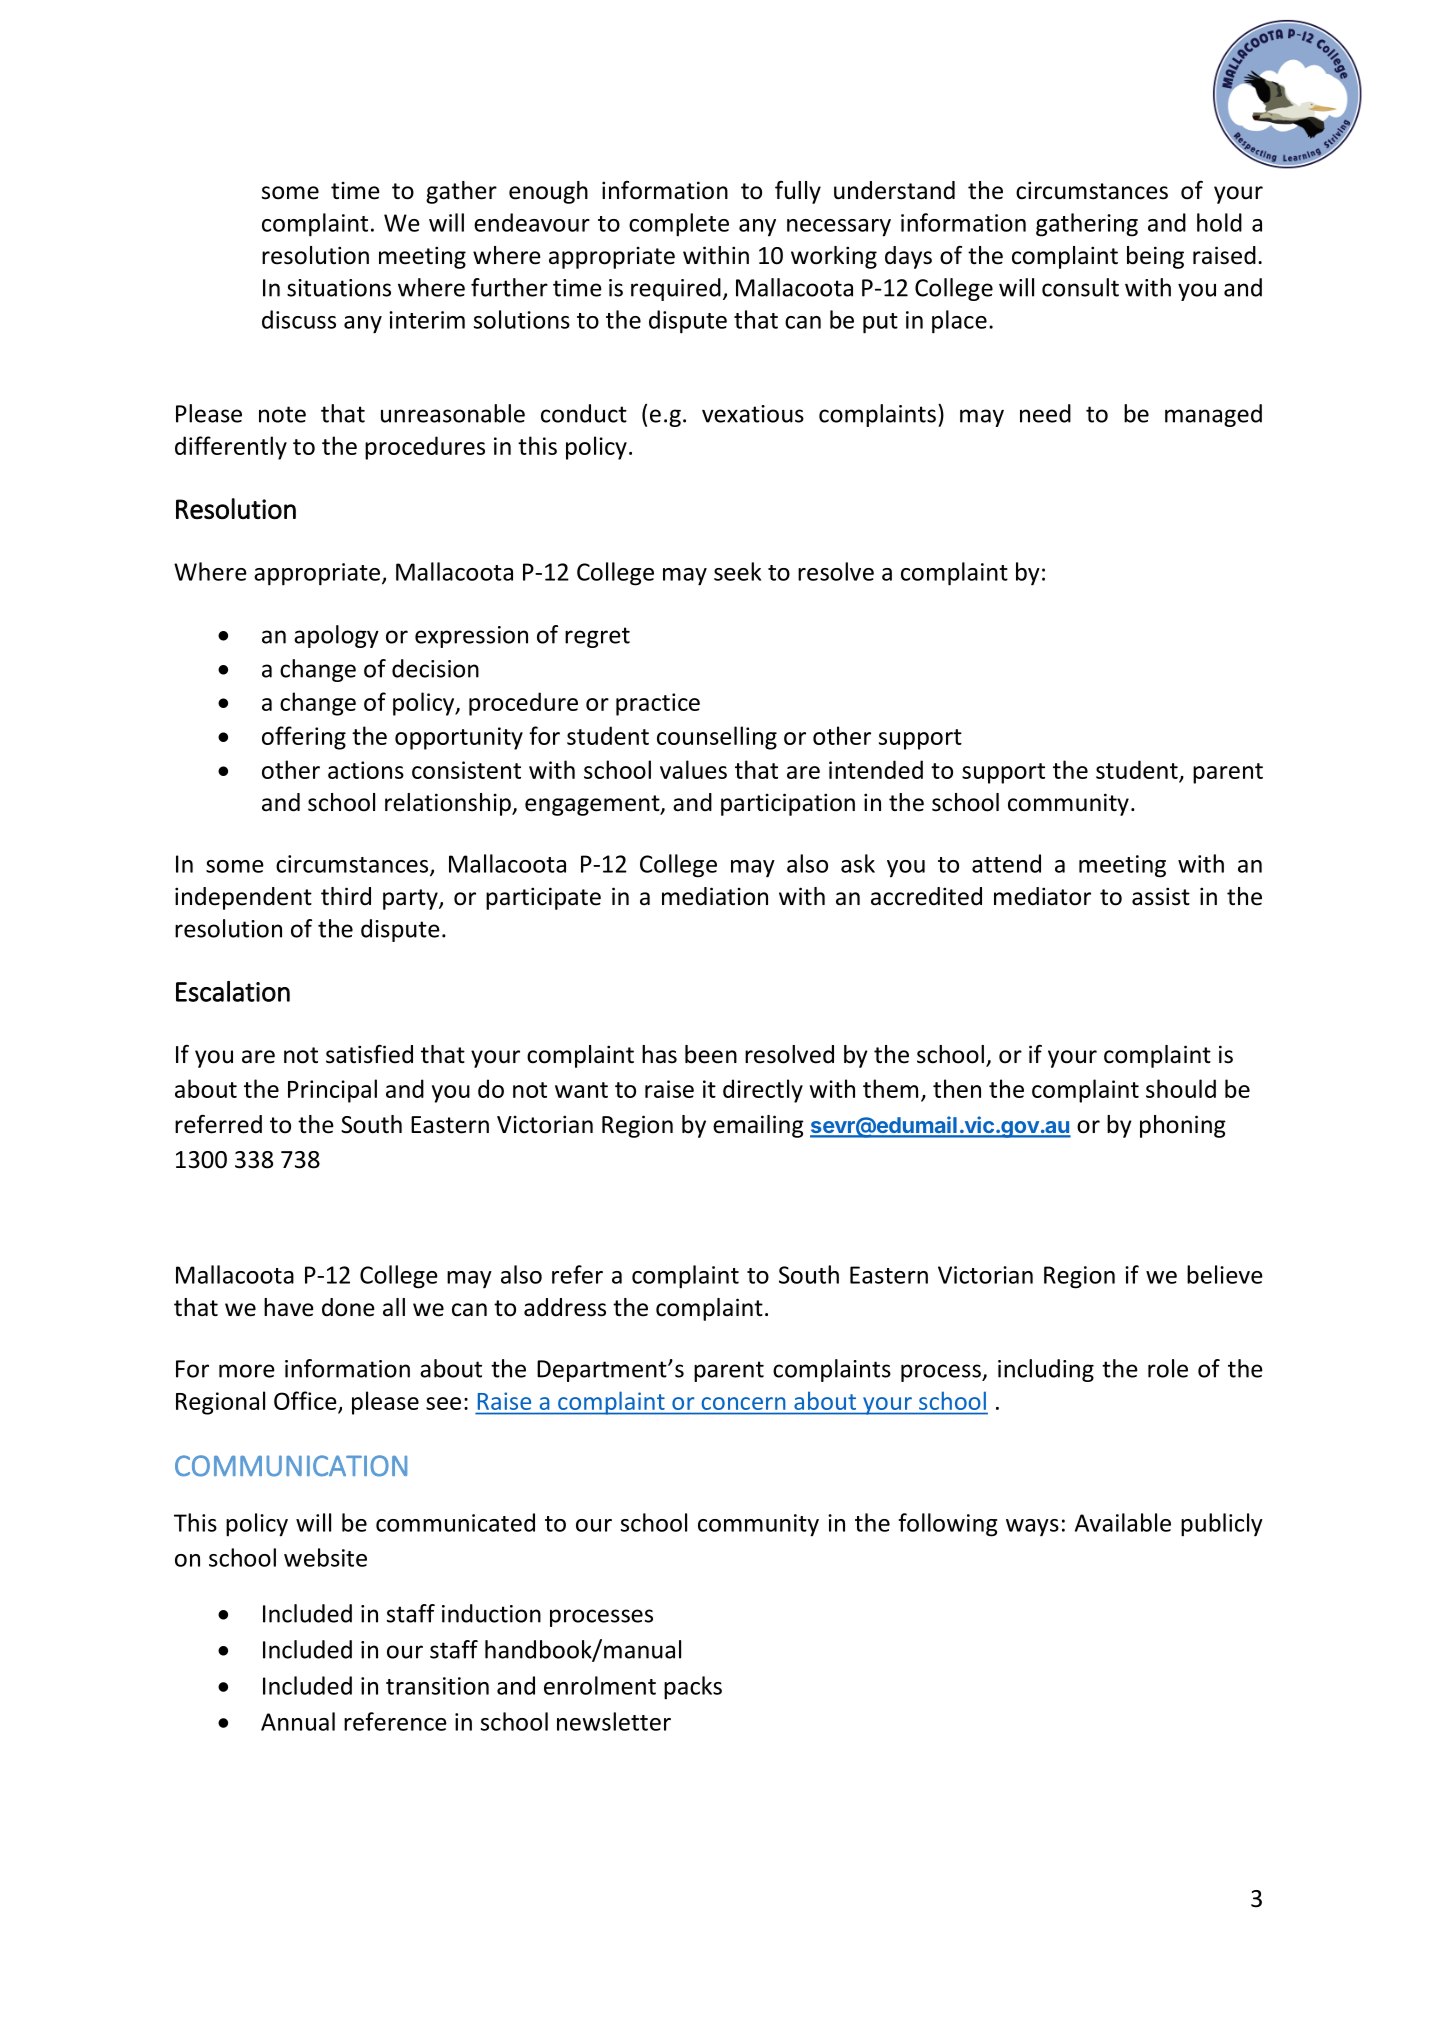 The height and width of the page is (2032, 1437). What do you see at coordinates (758, 1126) in the page?
I see `emailing` at bounding box center [758, 1126].
